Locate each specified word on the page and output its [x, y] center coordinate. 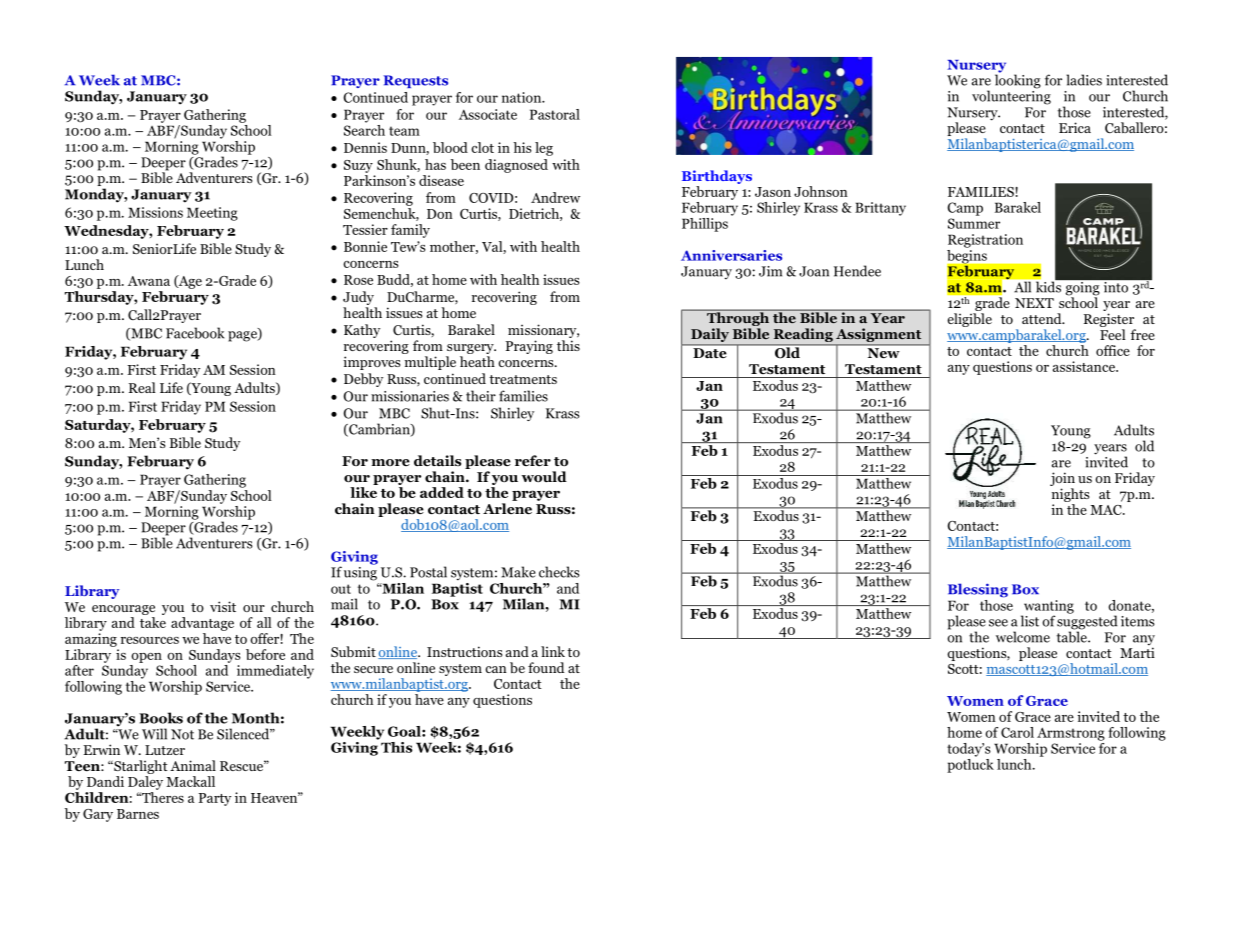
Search [364, 129]
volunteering [1011, 96]
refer [533, 461]
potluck [970, 764]
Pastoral [555, 114]
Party [214, 799]
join [1062, 480]
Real [142, 387]
